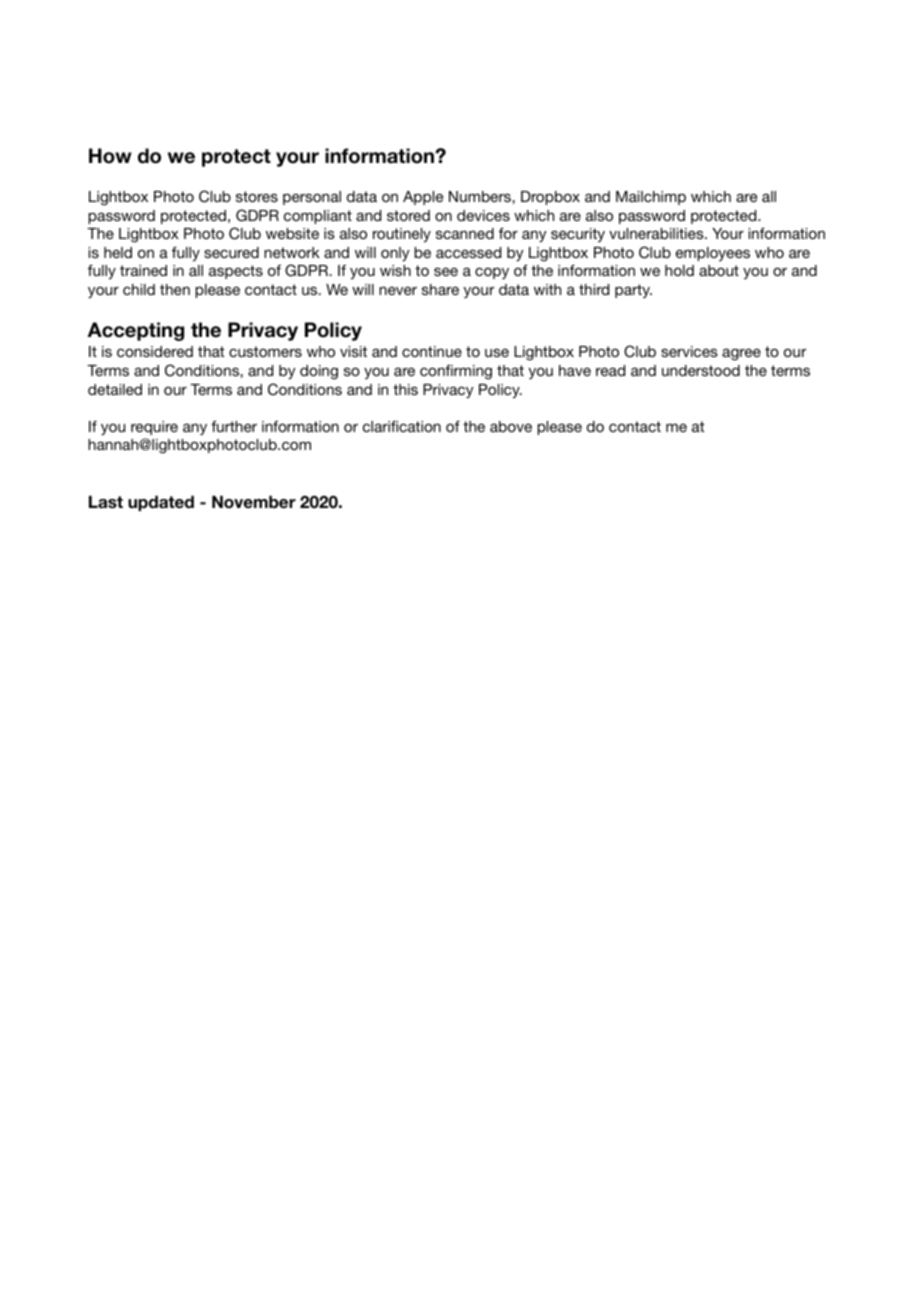  What do you see at coordinates (161, 503) in the image?
I see `updated` at bounding box center [161, 503].
